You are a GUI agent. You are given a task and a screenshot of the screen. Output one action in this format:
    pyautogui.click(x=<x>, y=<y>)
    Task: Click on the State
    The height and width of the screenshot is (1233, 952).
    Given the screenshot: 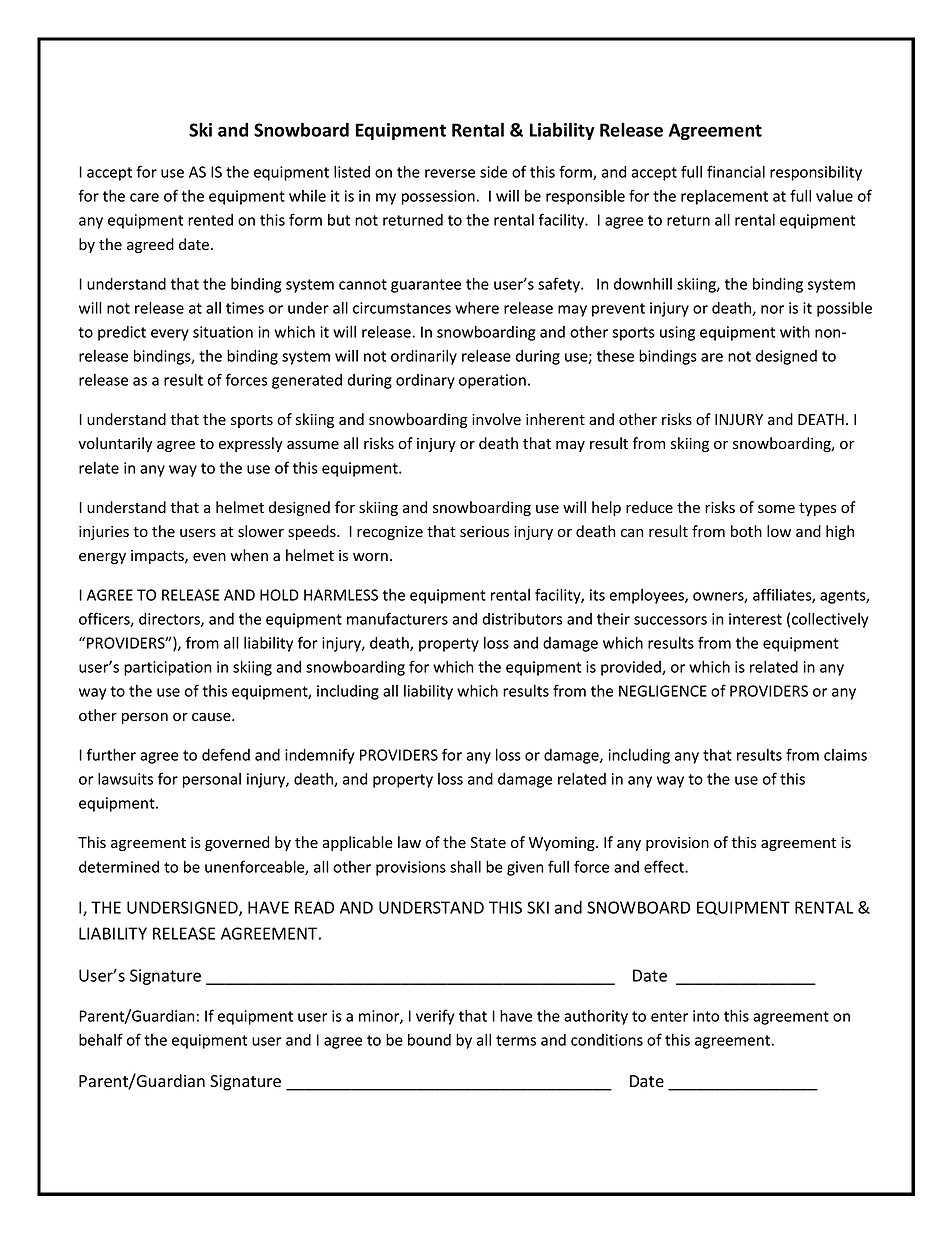 What is the action you would take?
    pyautogui.click(x=488, y=843)
